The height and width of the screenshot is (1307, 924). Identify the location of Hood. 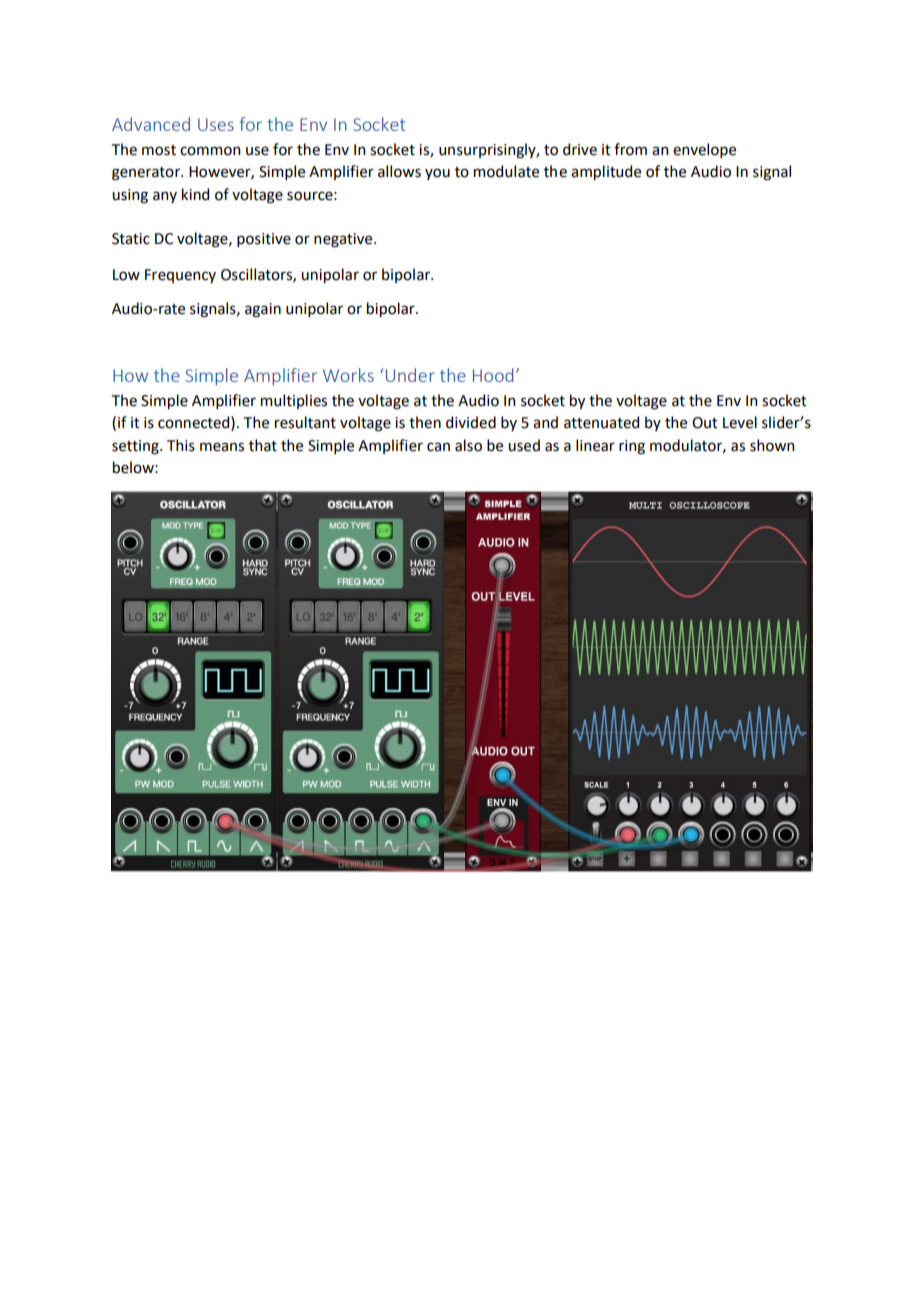
(493, 375).
